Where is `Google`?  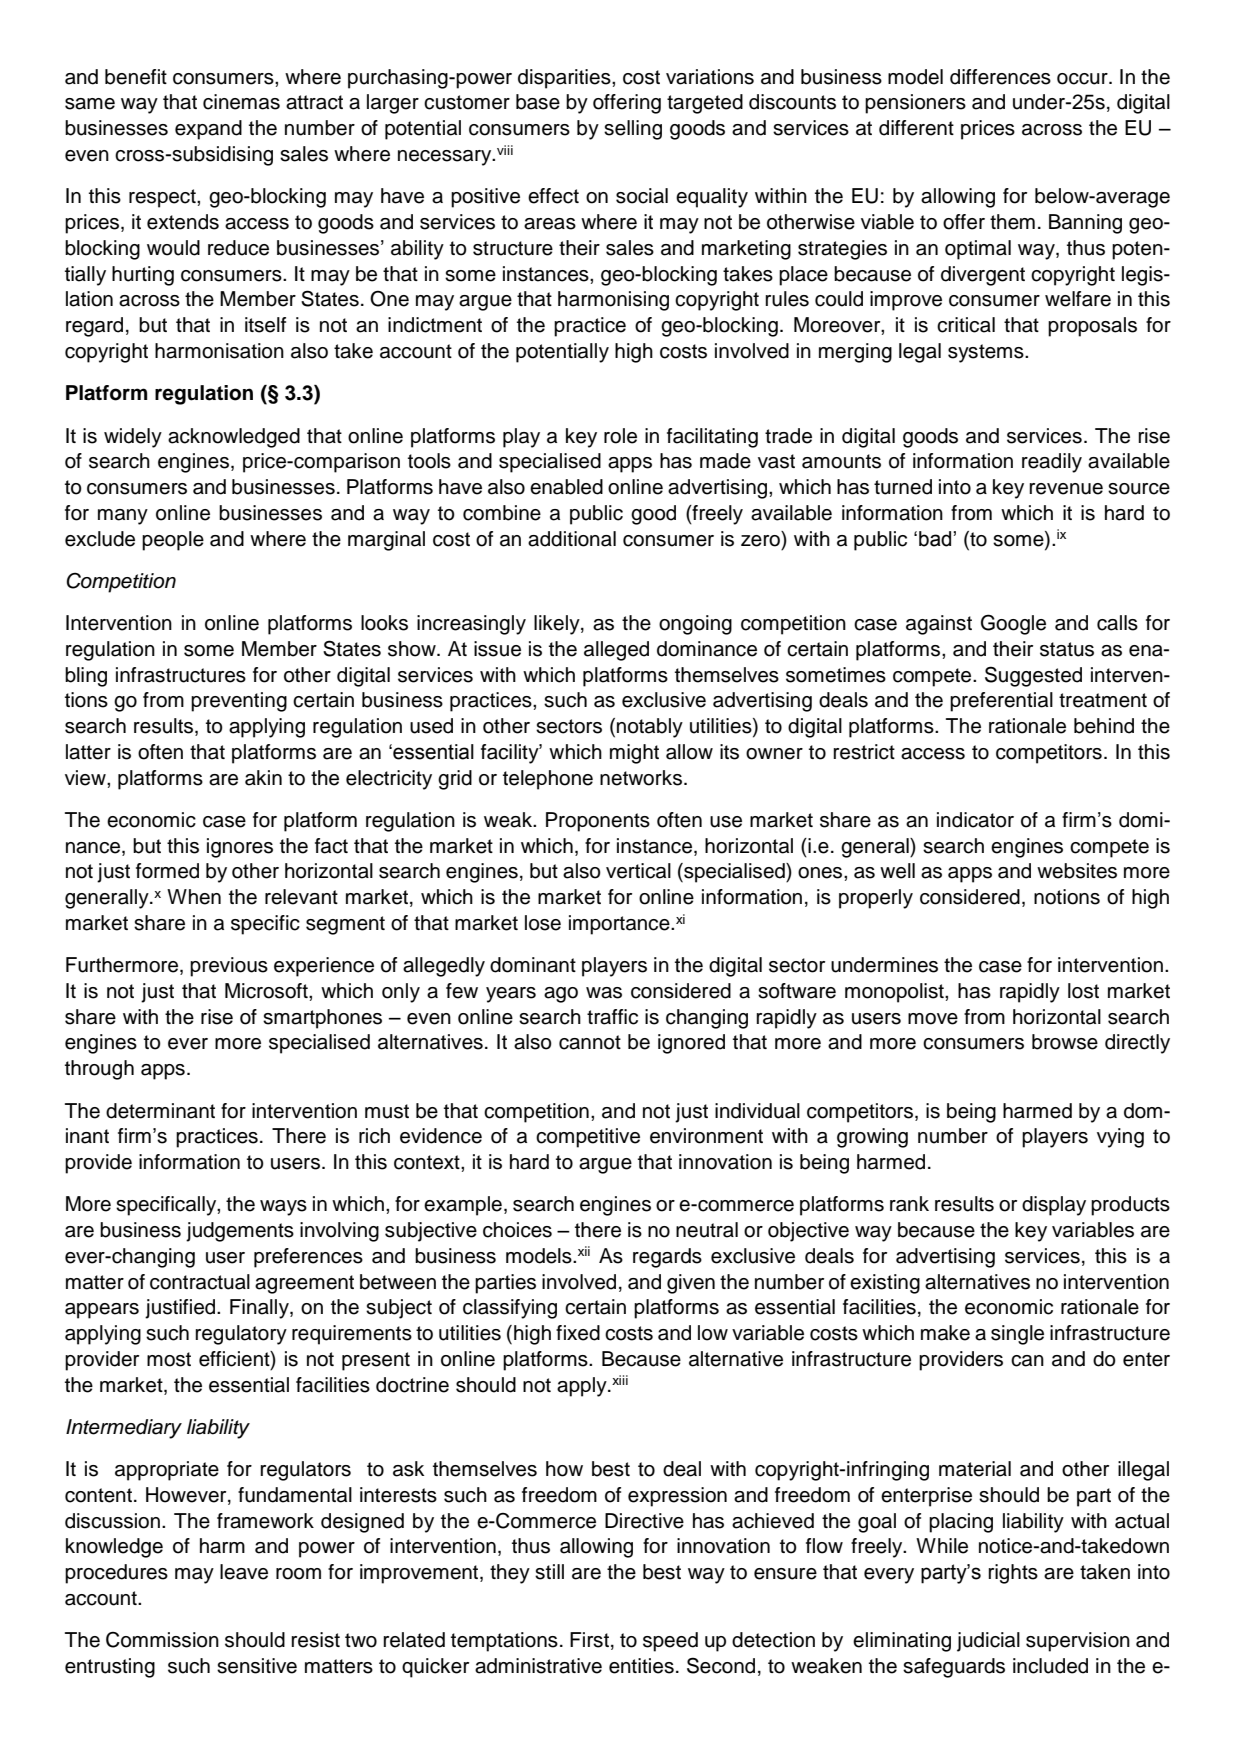
Google is located at coordinates (1013, 624).
